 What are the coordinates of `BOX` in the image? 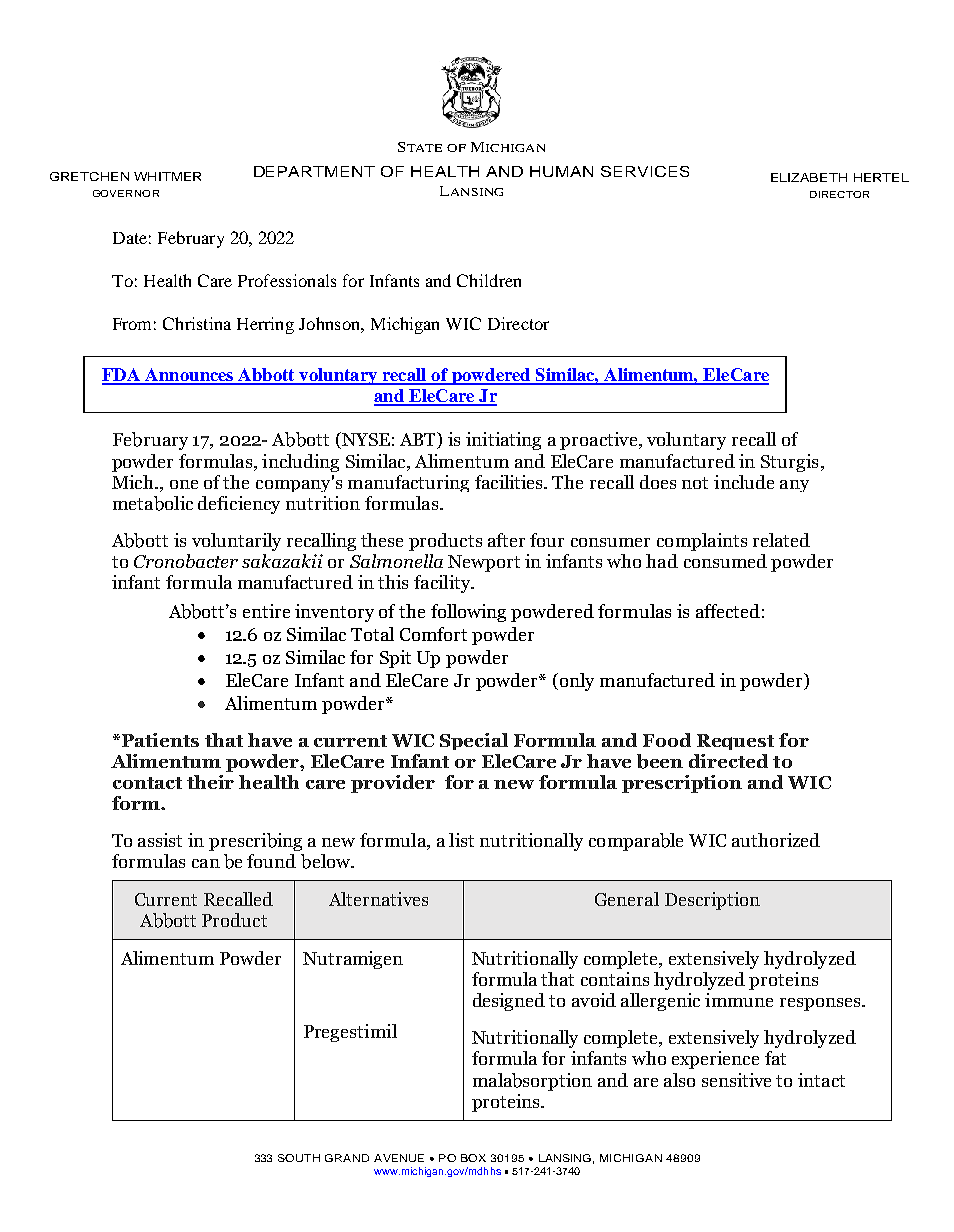 It's located at (473, 1158).
